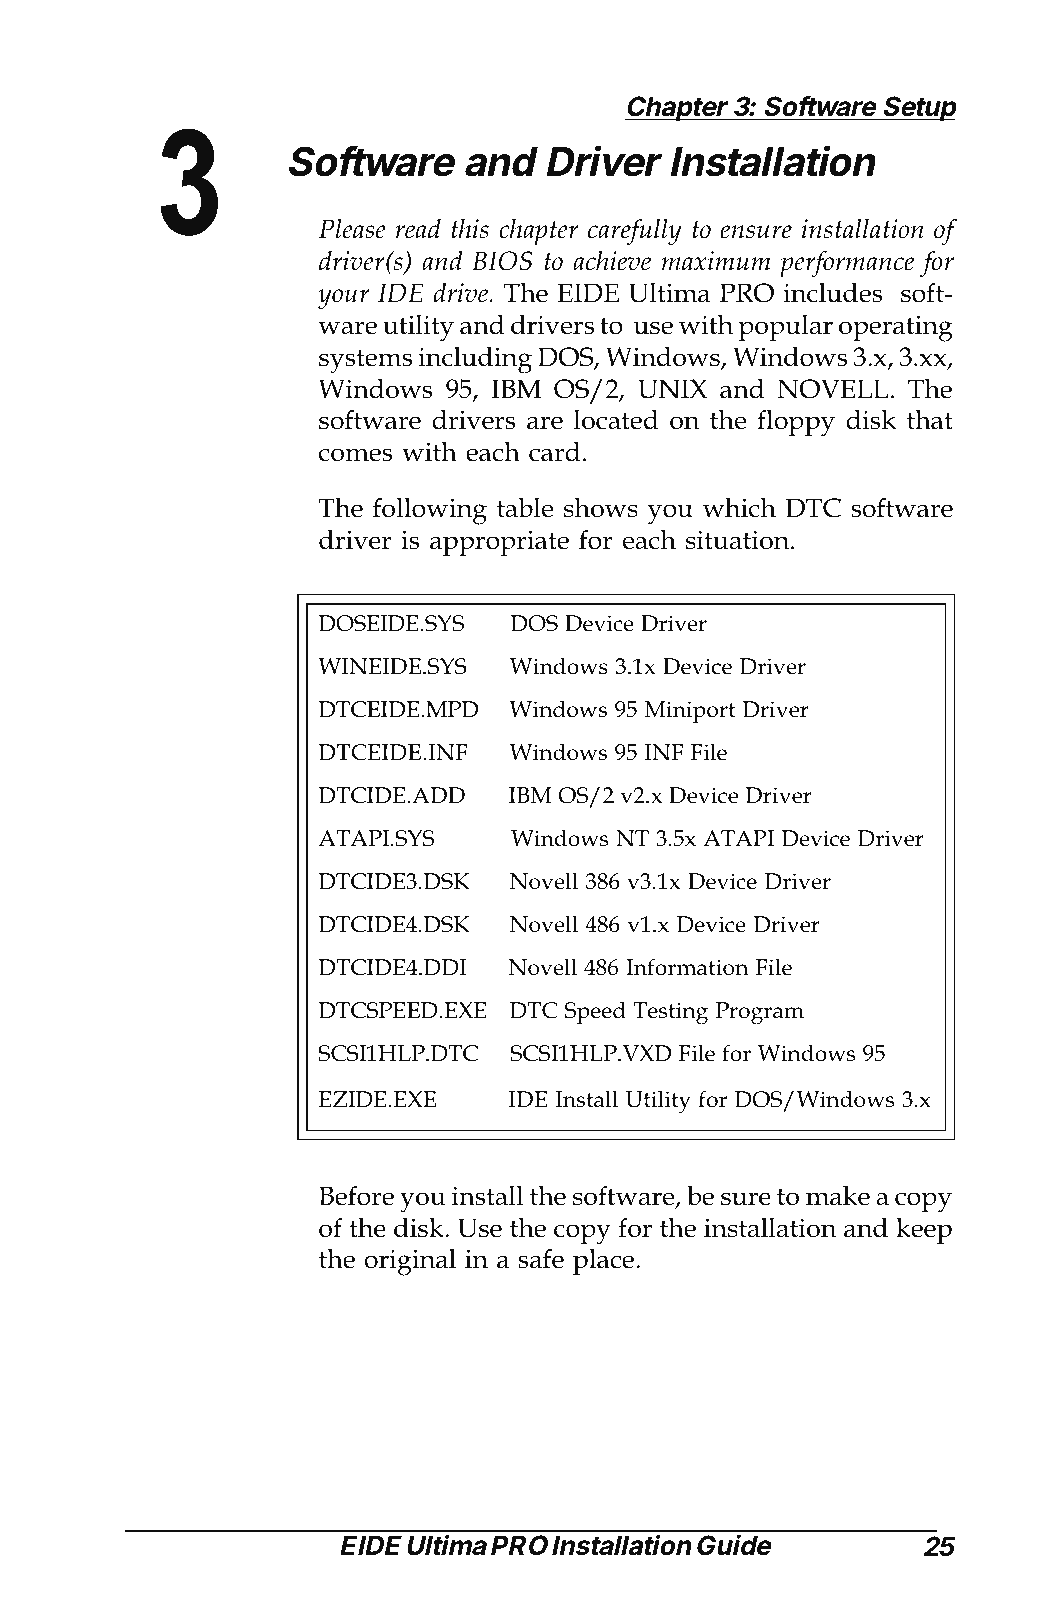 This page has width=1051, height=1624. What do you see at coordinates (796, 423) in the page?
I see `floppy` at bounding box center [796, 423].
